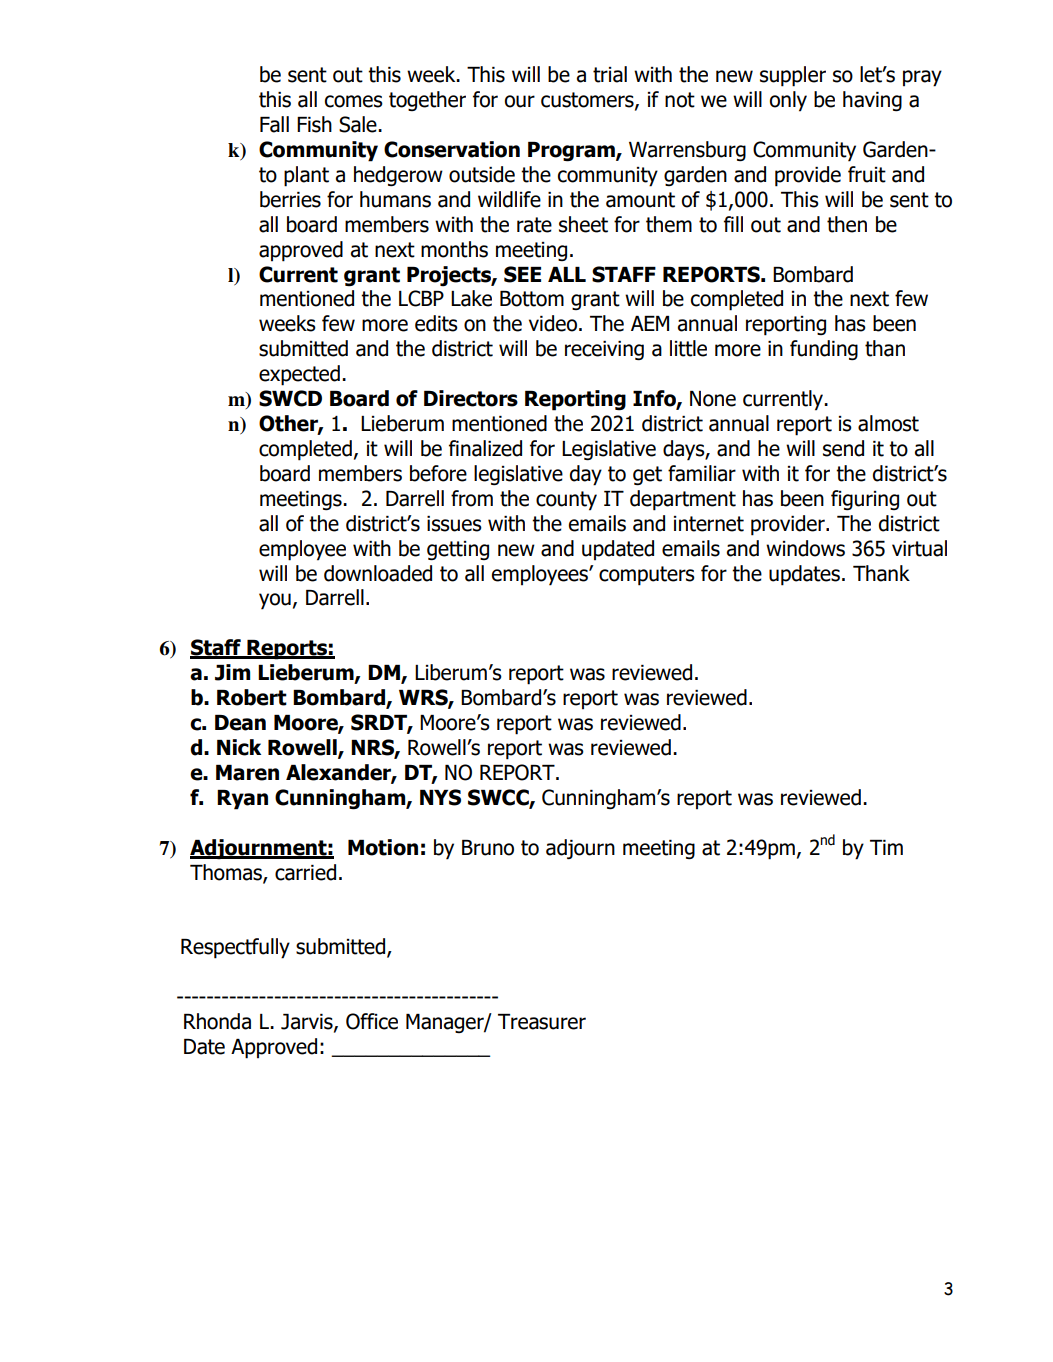 The height and width of the screenshot is (1362, 1053). What do you see at coordinates (888, 423) in the screenshot?
I see `almost` at bounding box center [888, 423].
